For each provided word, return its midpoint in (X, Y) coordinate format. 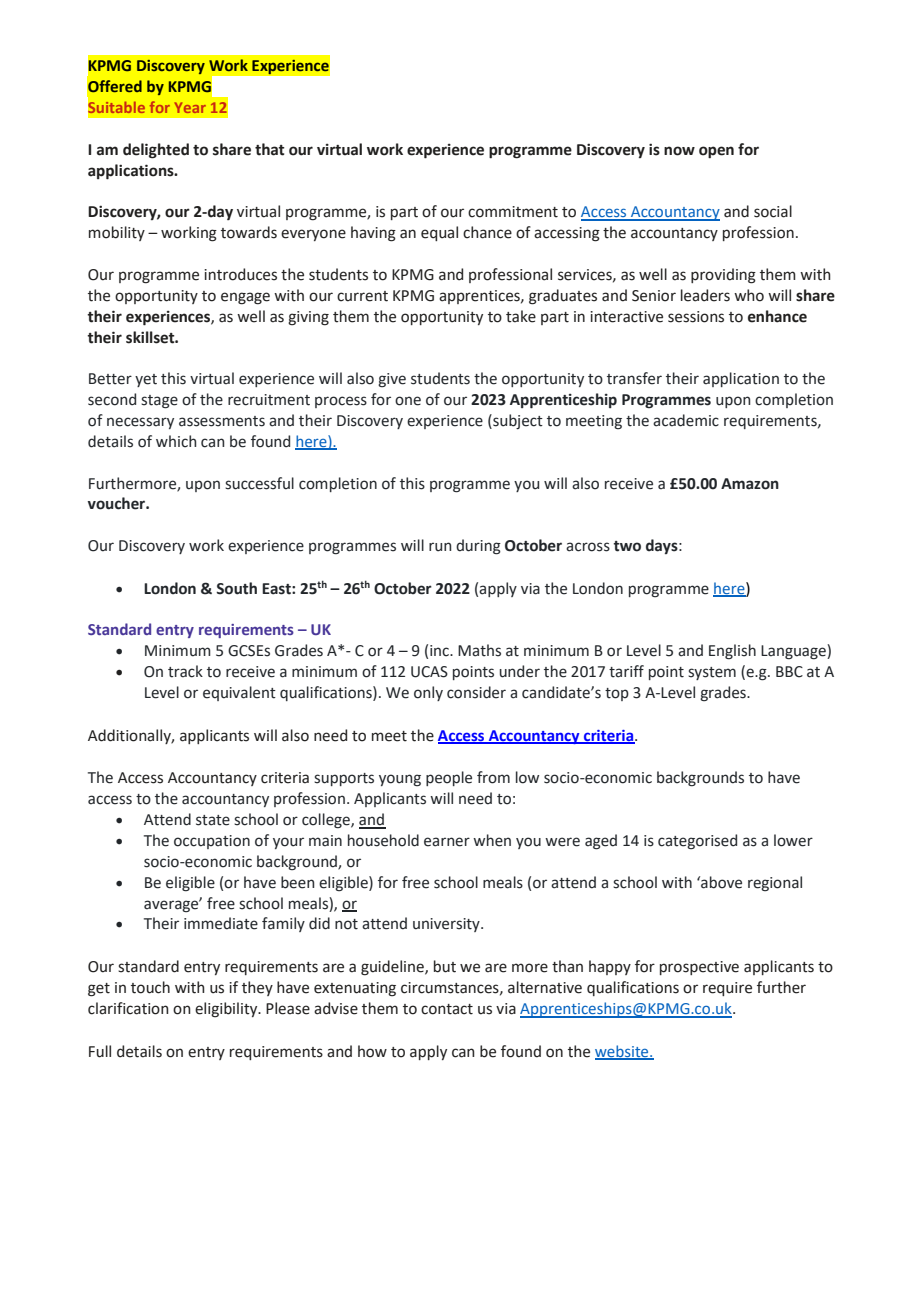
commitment (513, 212)
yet (146, 380)
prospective (699, 968)
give (392, 380)
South (236, 588)
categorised (697, 841)
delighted (156, 151)
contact (447, 1009)
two (627, 546)
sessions (696, 317)
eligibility (227, 1010)
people (449, 778)
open (716, 152)
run (440, 547)
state (213, 820)
